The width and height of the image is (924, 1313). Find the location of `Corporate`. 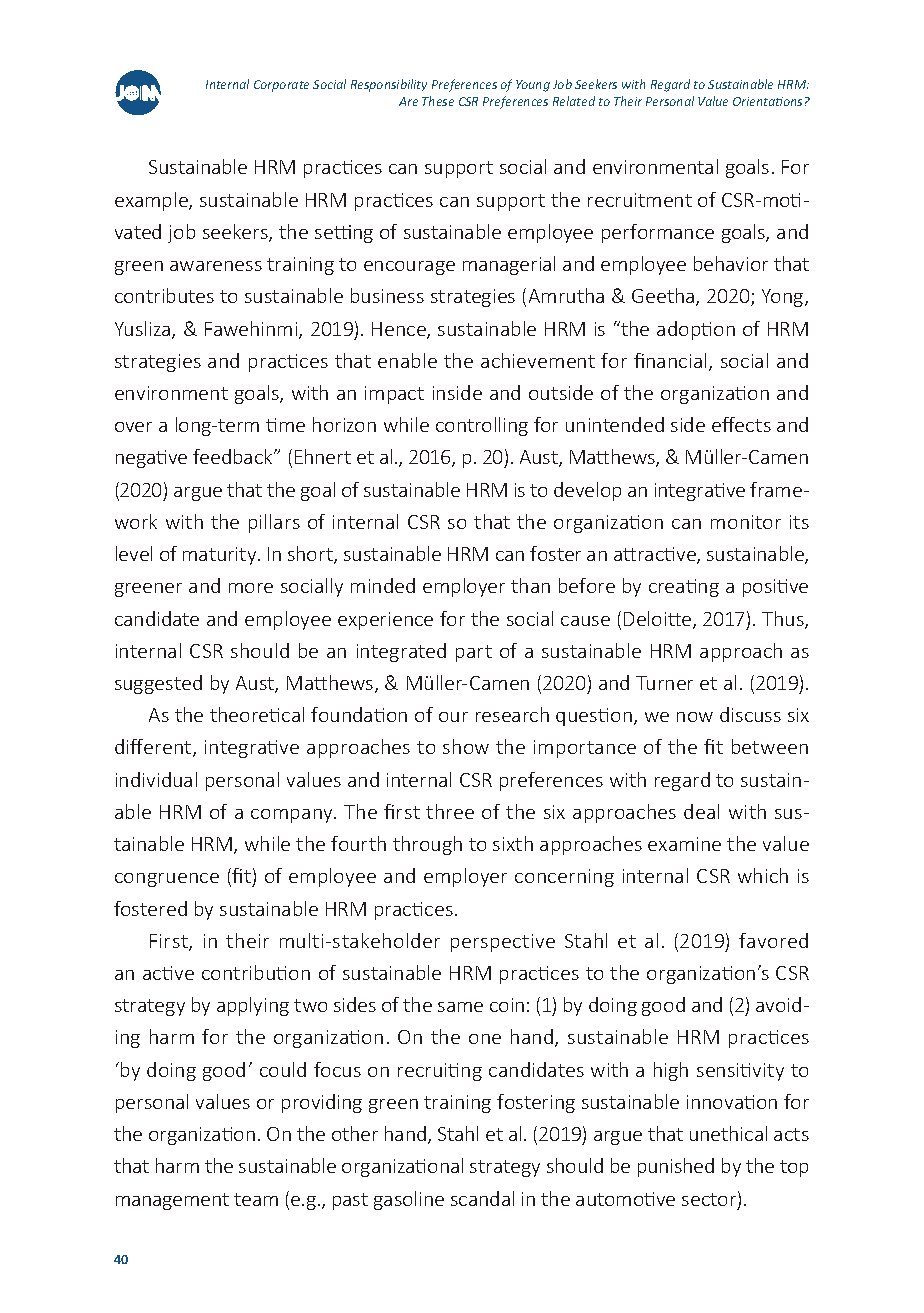

Corporate is located at coordinates (281, 86).
